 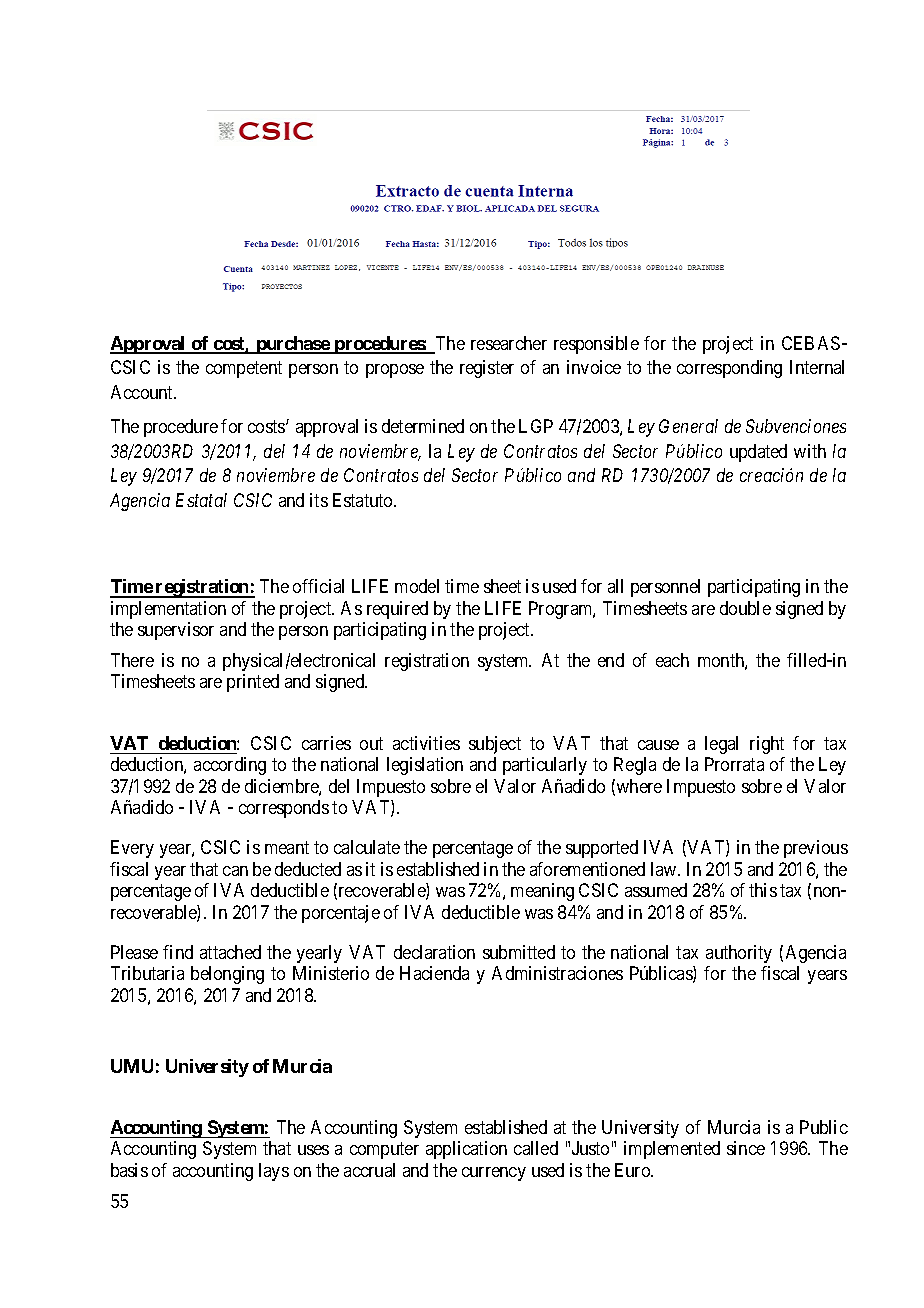 What do you see at coordinates (434, 973) in the page?
I see `Hacienda` at bounding box center [434, 973].
